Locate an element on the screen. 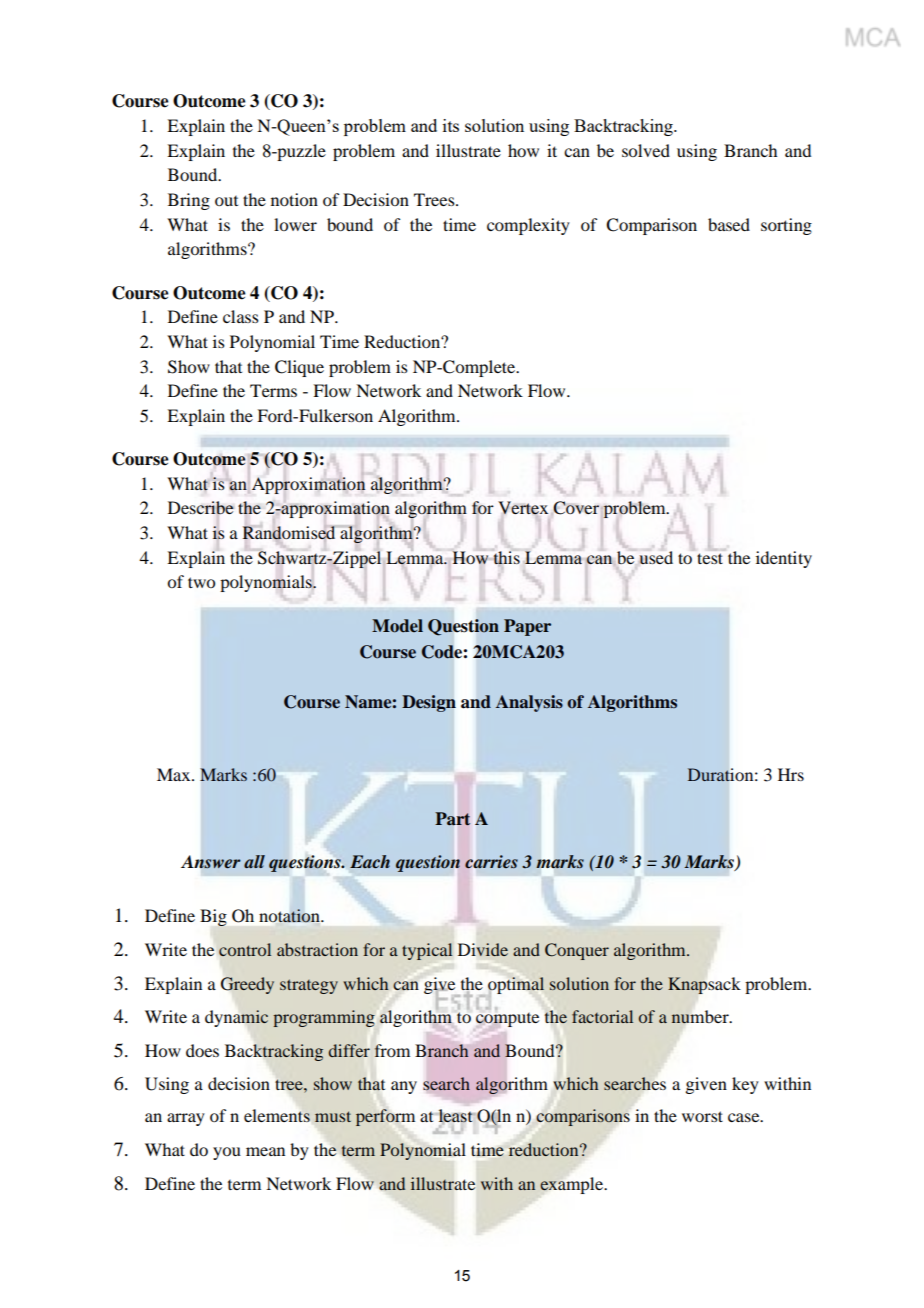 The image size is (924, 1308). mean is located at coordinates (265, 1151).
